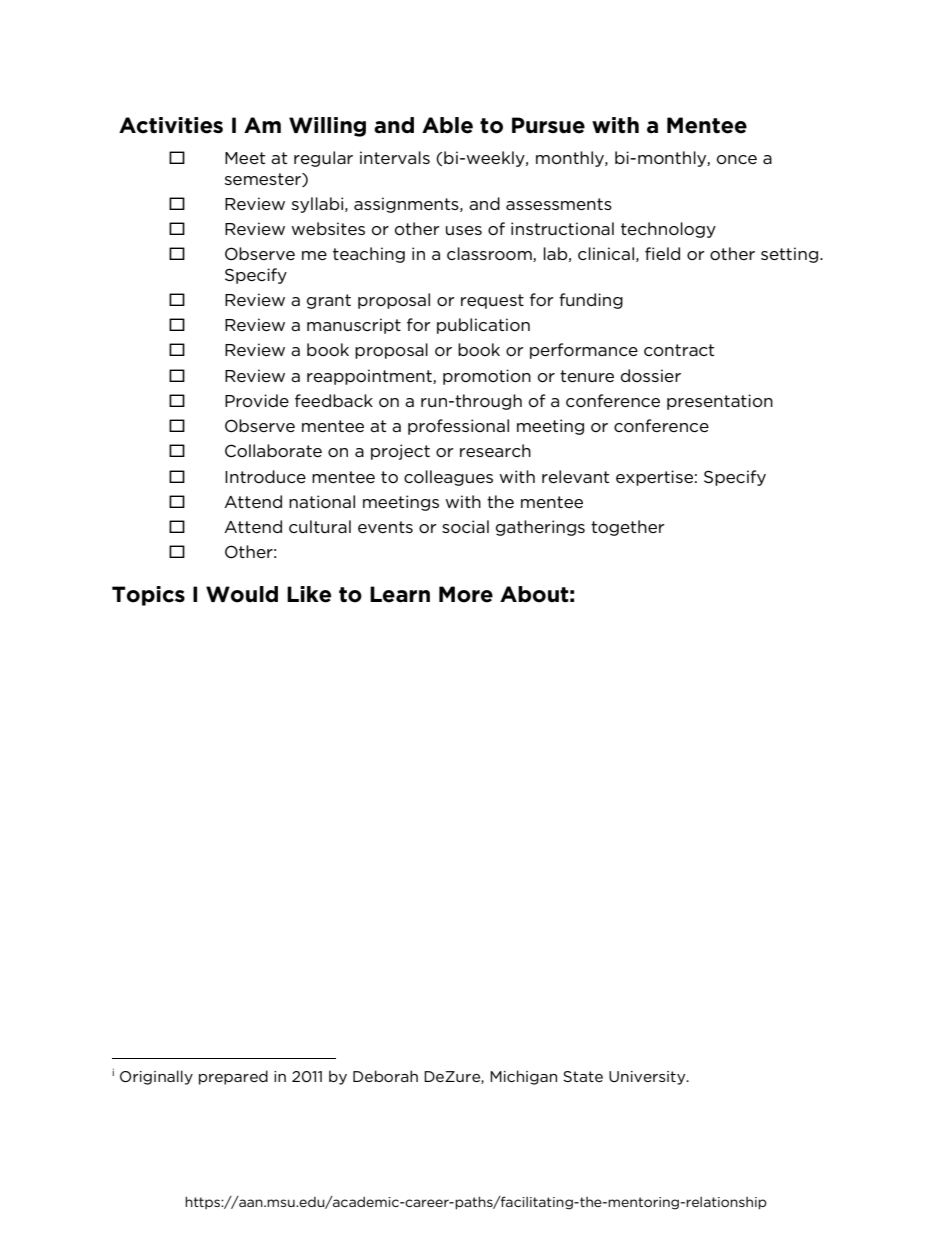  I want to click on Originally, so click(156, 1077).
